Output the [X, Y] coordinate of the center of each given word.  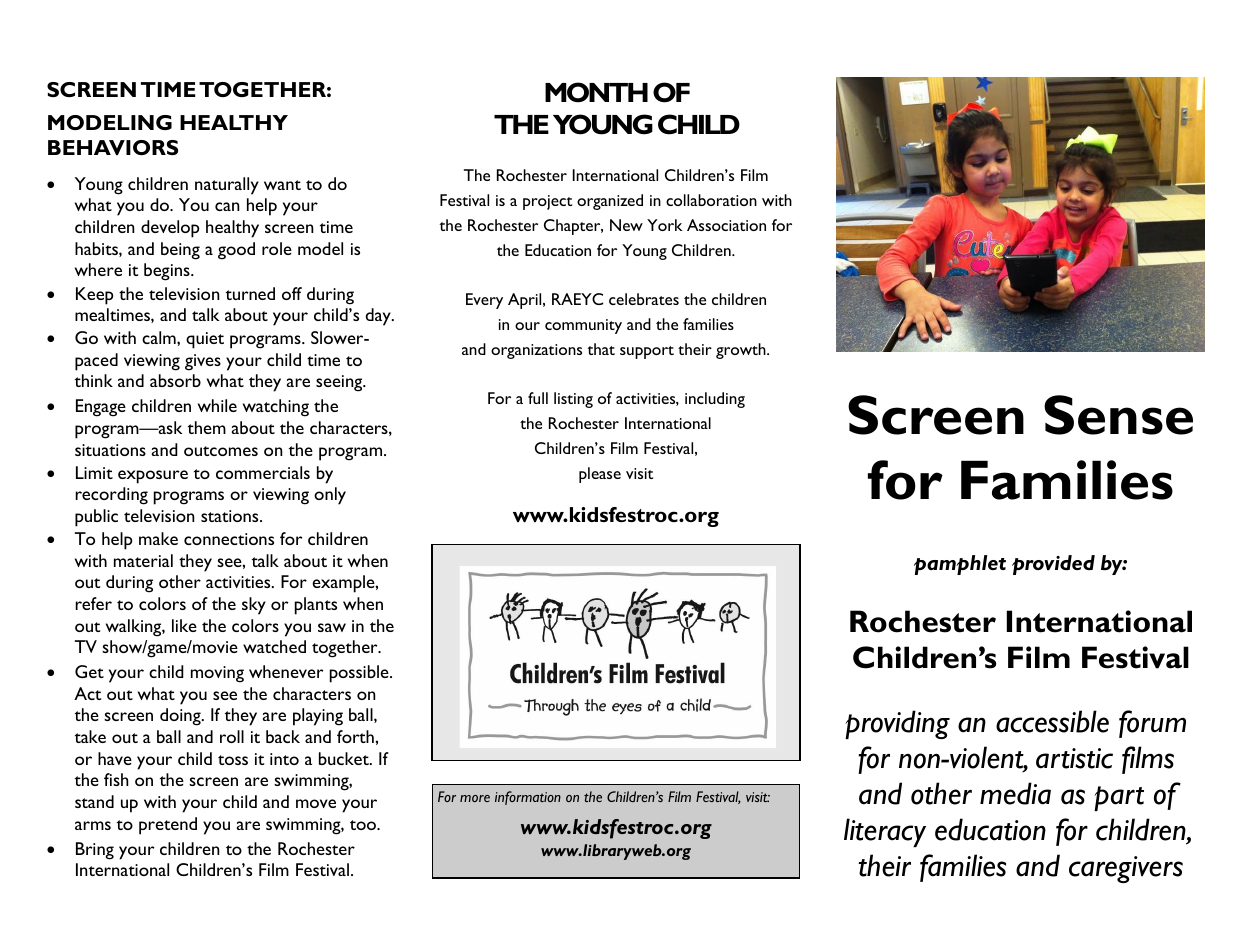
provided [1053, 565]
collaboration [711, 200]
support [647, 352]
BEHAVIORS [113, 147]
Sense [1118, 415]
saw [332, 627]
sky [254, 606]
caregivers [1126, 869]
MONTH [596, 92]
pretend [168, 826]
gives [203, 362]
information [528, 798]
